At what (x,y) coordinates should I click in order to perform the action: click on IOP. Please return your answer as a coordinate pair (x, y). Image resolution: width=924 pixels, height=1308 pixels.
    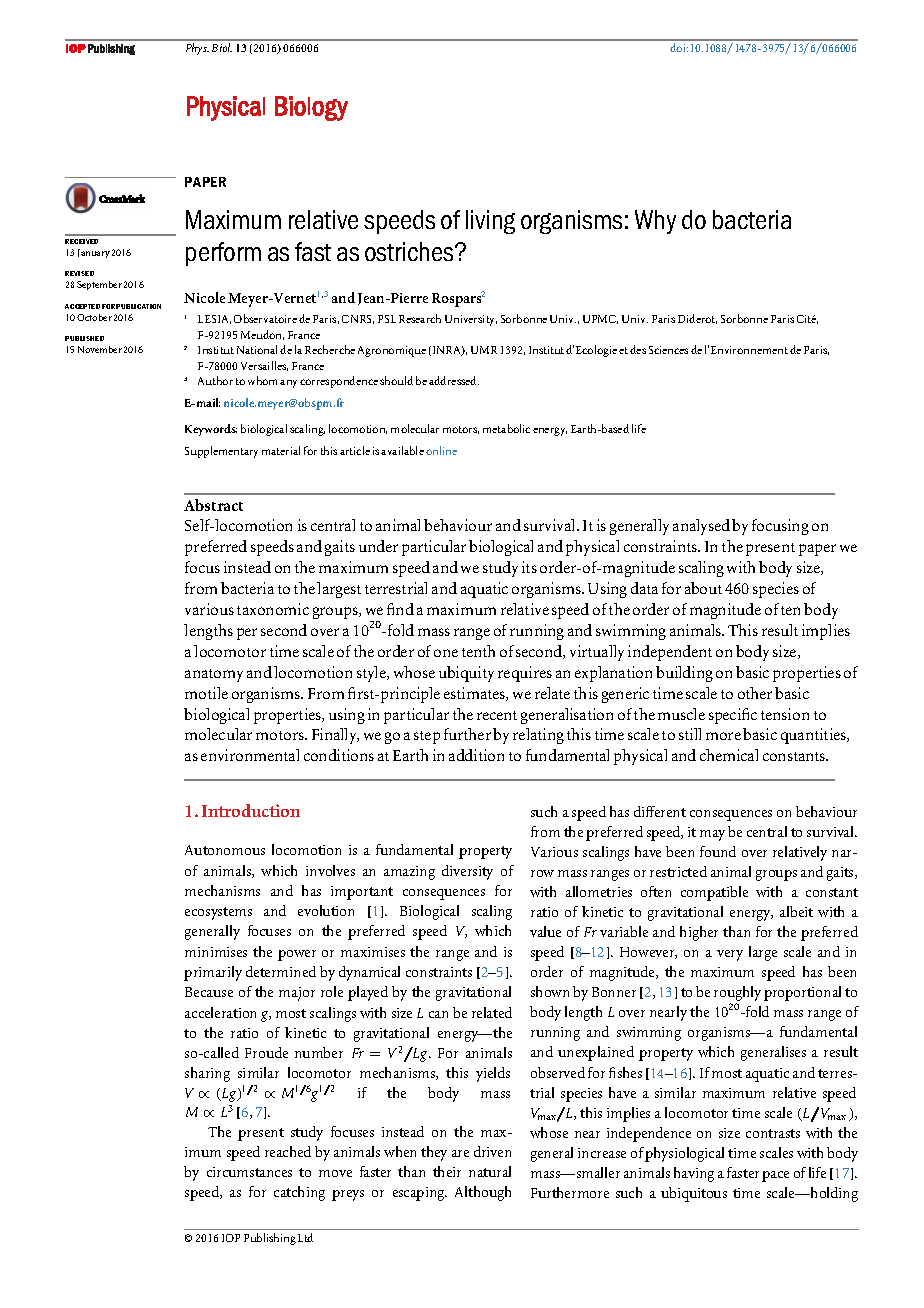
    Looking at the image, I should click on (231, 1238).
